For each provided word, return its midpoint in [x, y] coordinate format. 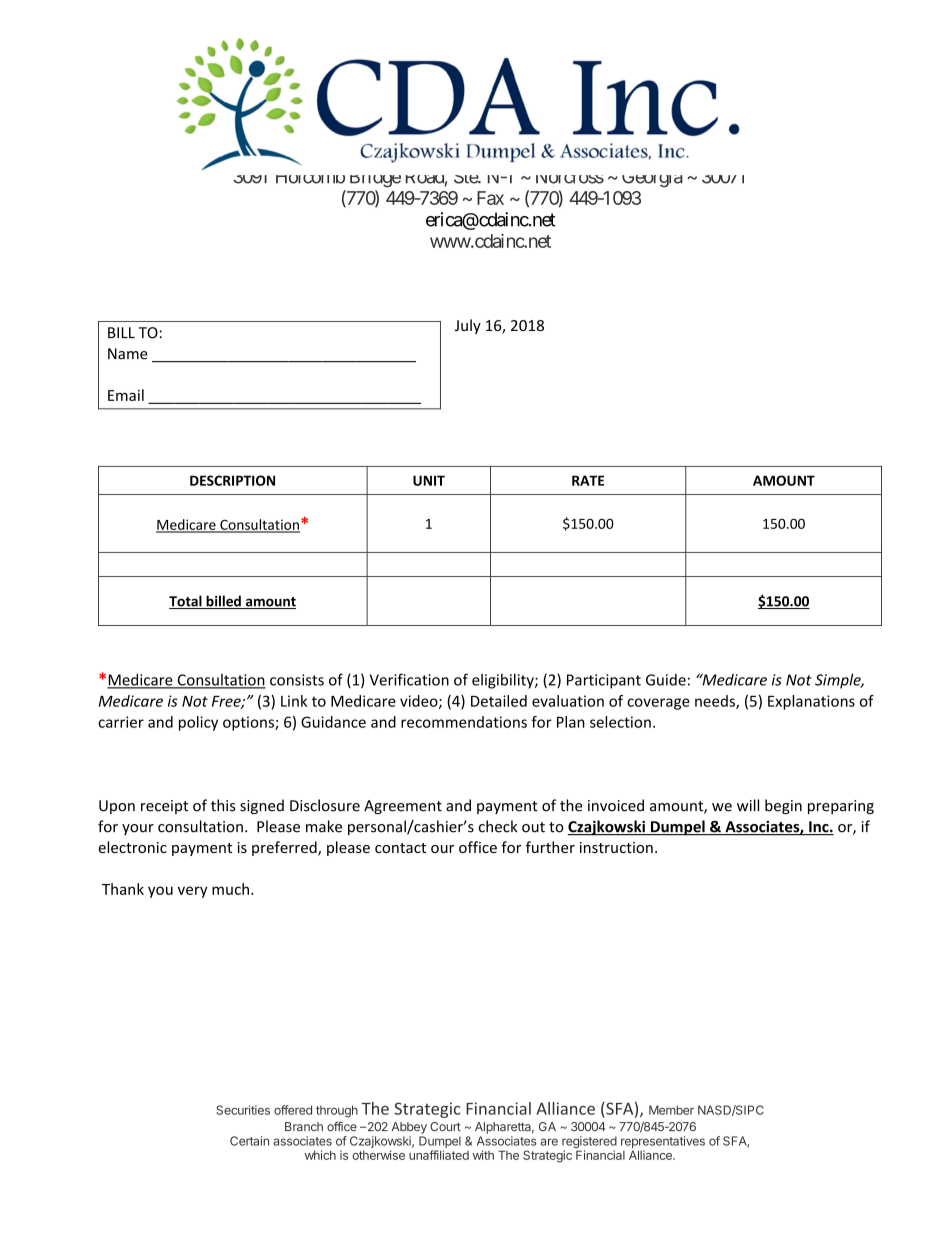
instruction [616, 847]
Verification [409, 679]
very [192, 892]
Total [186, 602]
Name [128, 354]
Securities [243, 1110]
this [223, 805]
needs [716, 702]
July [468, 326]
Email [126, 395]
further [550, 847]
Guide [666, 680]
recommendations [464, 722]
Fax [490, 198]
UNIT [429, 480]
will [748, 805]
